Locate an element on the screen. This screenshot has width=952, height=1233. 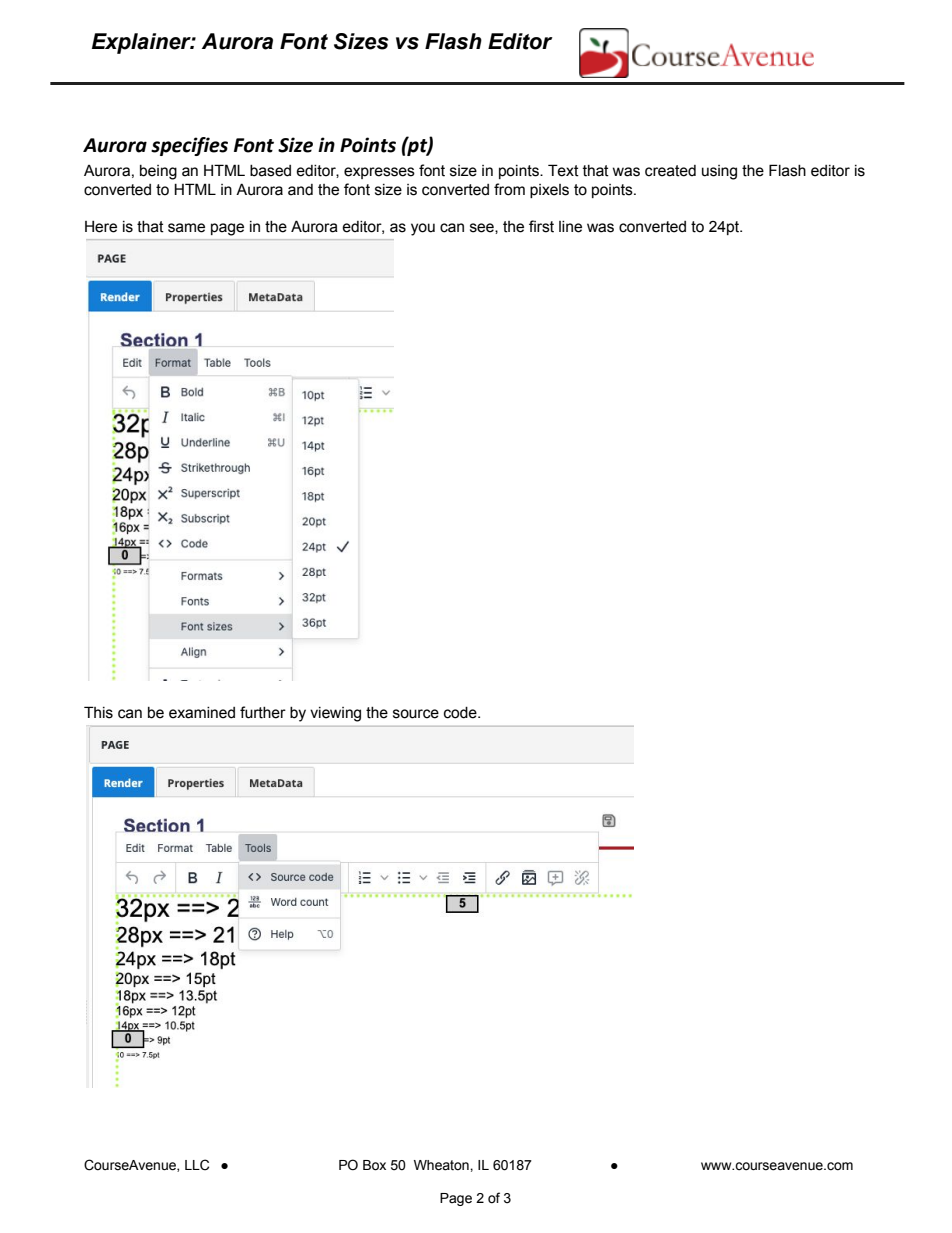
viewing is located at coordinates (335, 714).
